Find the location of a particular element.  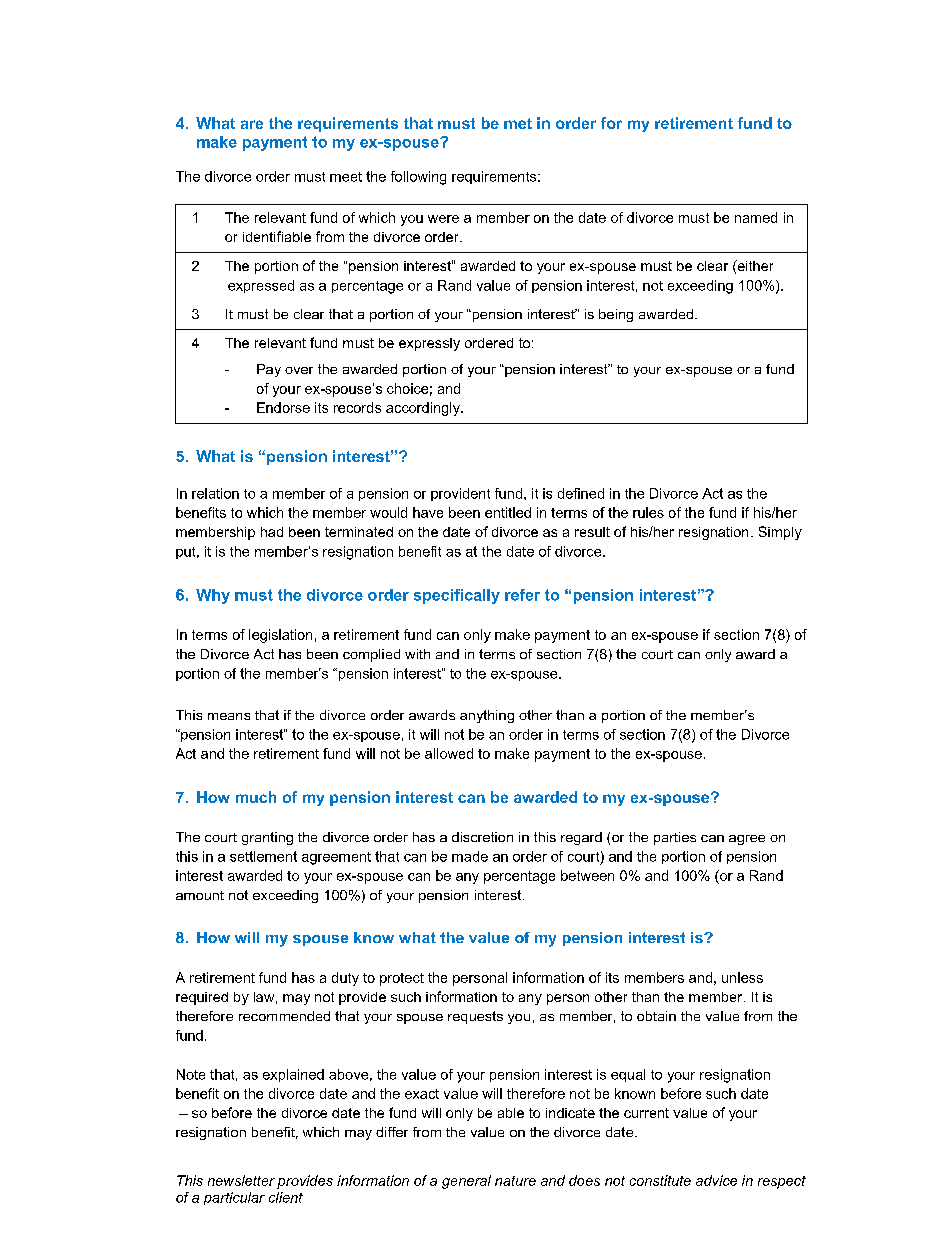

parties is located at coordinates (675, 838).
